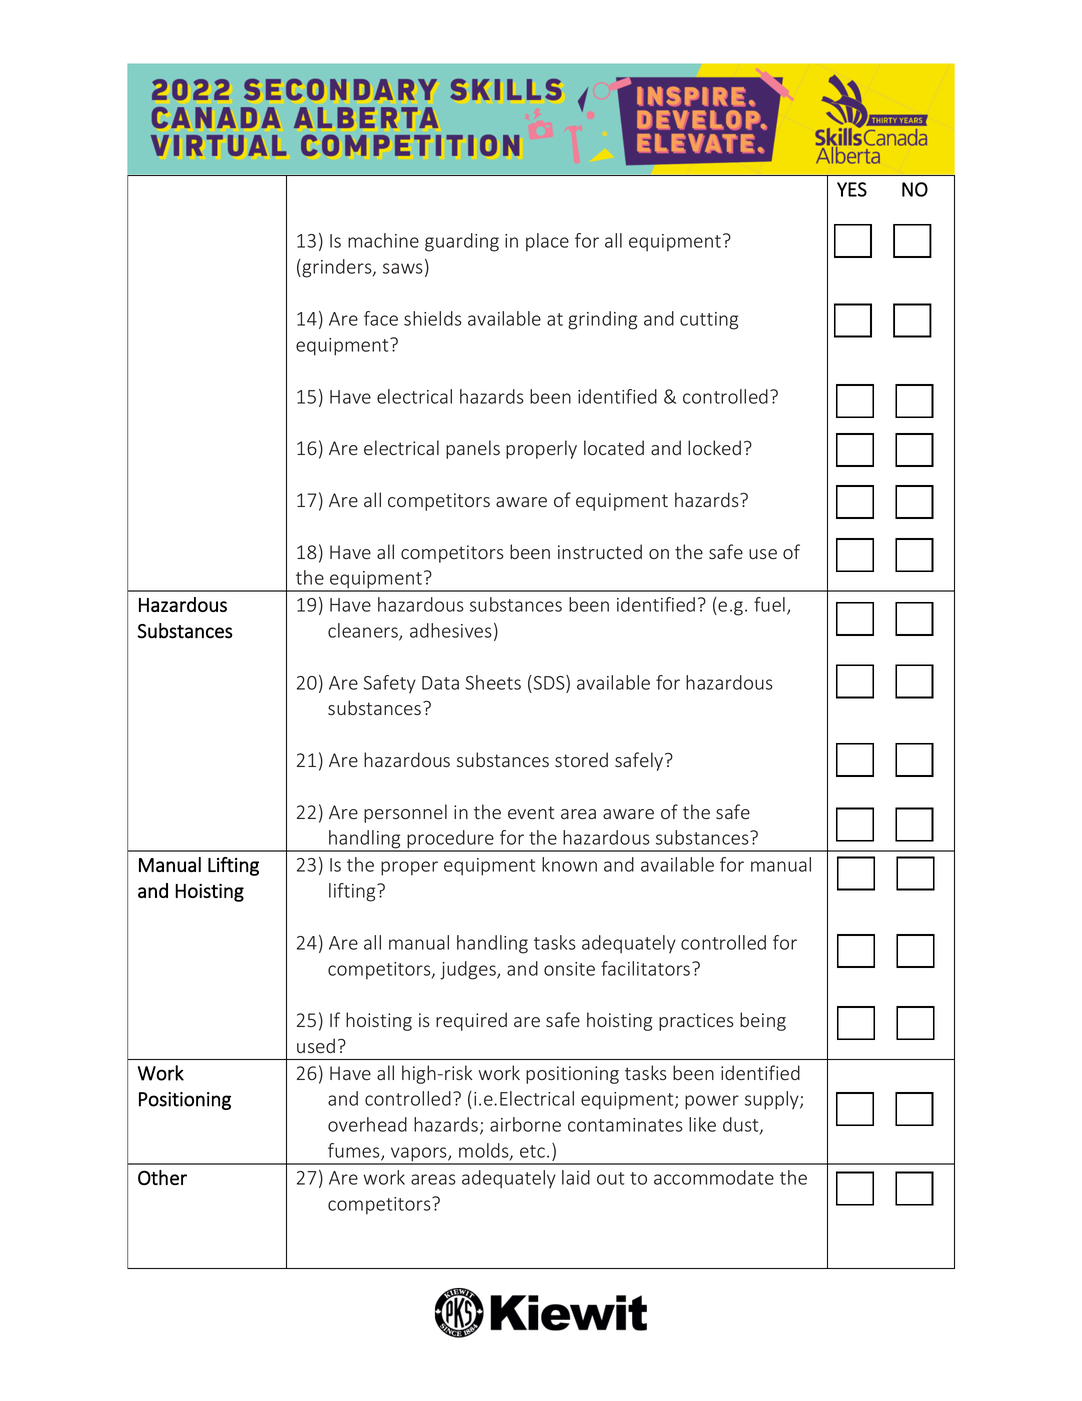 The height and width of the document is (1401, 1082). Describe the element at coordinates (852, 189) in the document. I see `YES` at that location.
